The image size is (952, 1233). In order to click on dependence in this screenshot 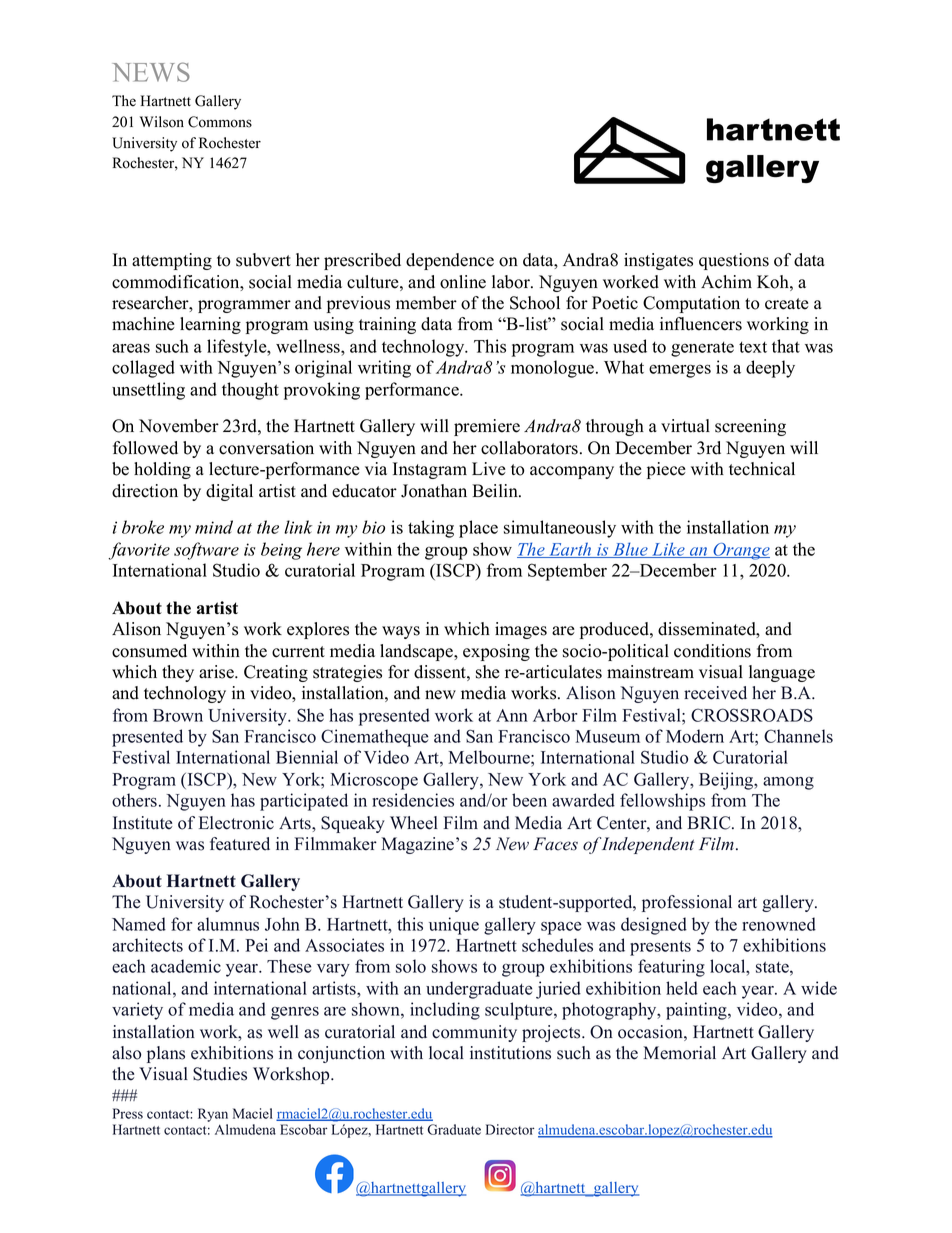, I will do `click(450, 261)`.
